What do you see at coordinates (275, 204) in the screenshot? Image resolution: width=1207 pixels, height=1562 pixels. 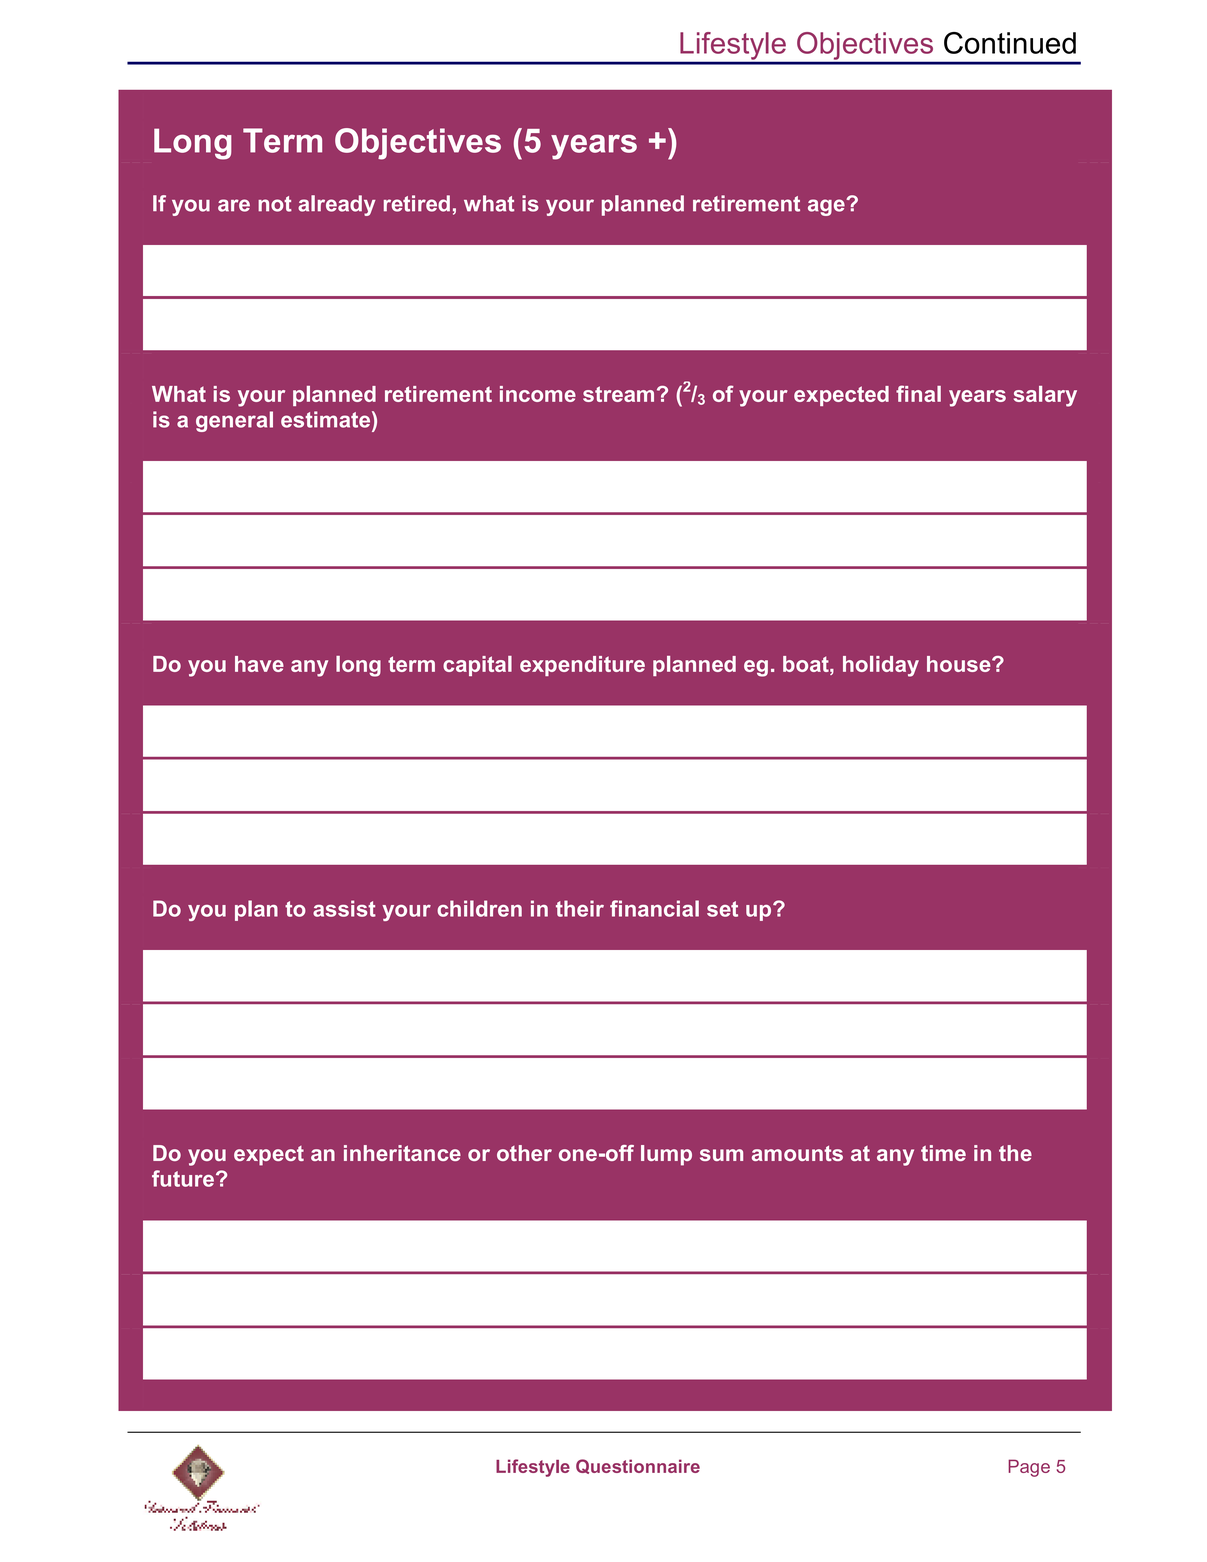 I see `not` at bounding box center [275, 204].
